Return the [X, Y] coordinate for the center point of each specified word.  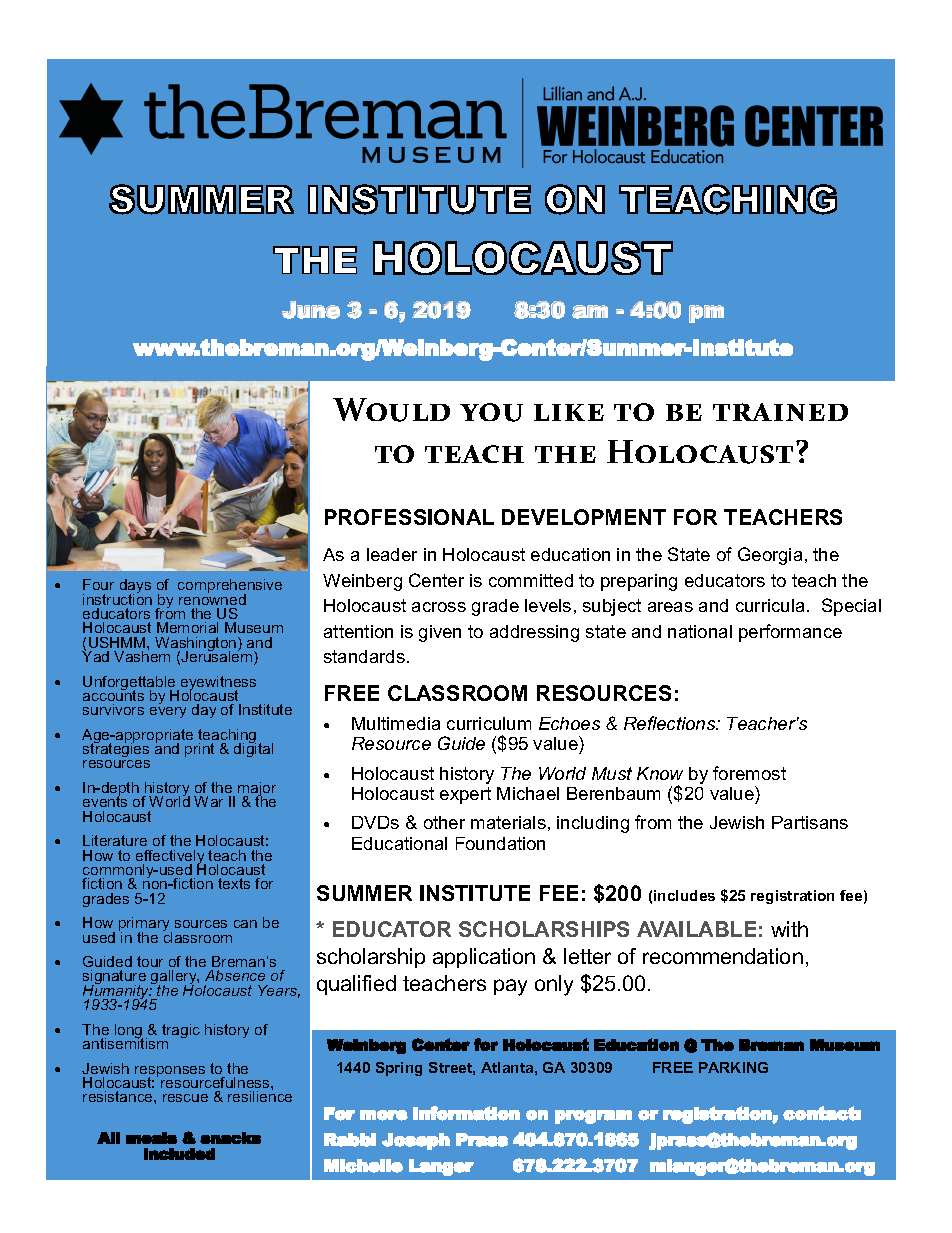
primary [145, 925]
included [179, 1154]
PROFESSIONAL [409, 517]
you [491, 412]
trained [780, 412]
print [199, 750]
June [311, 310]
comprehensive [230, 587]
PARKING [733, 1067]
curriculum [489, 723]
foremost [749, 773]
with [789, 929]
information [466, 1113]
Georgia [770, 556]
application [484, 958]
